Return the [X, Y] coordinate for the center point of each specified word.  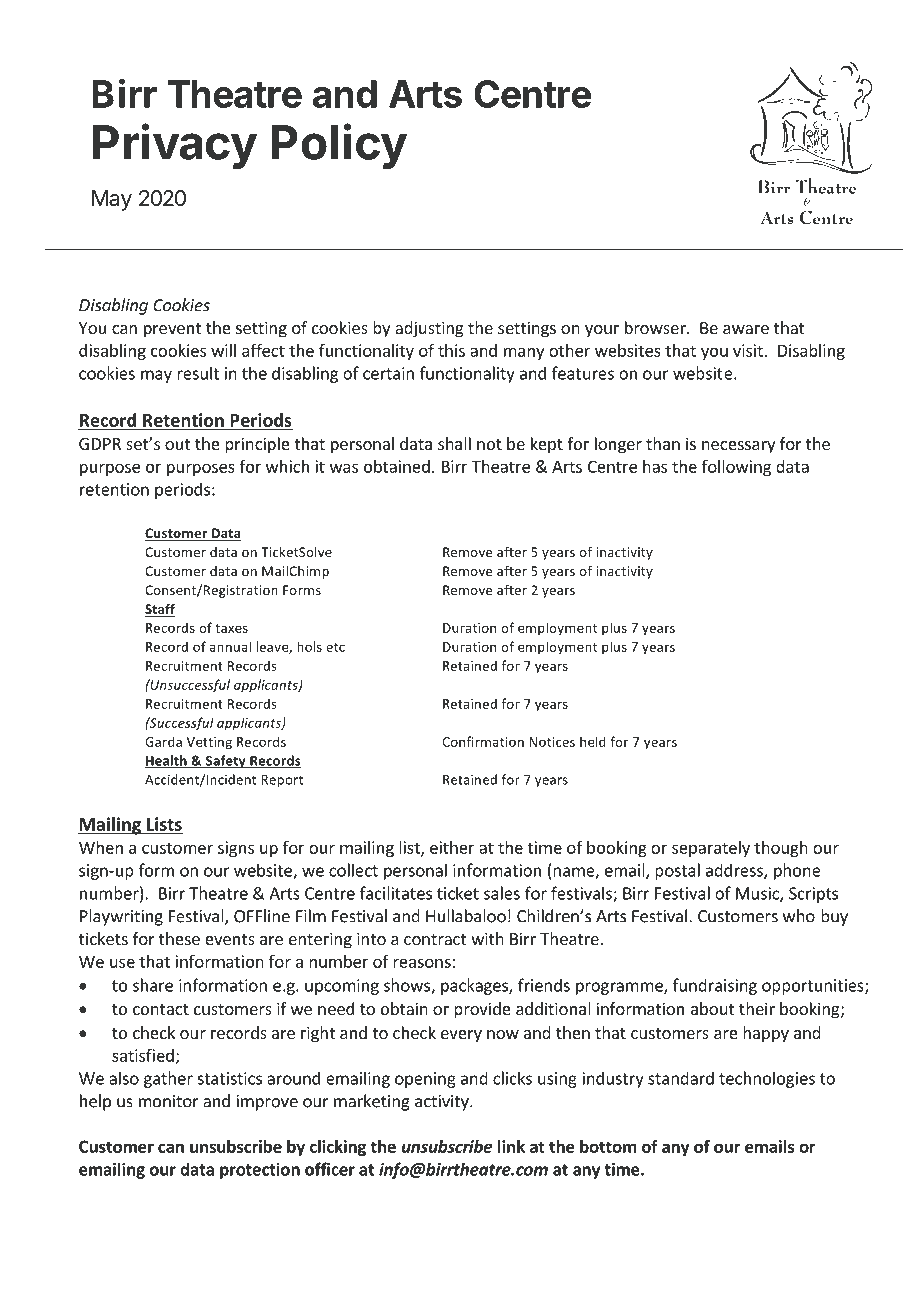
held [593, 741]
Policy [339, 146]
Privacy [175, 146]
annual [230, 646]
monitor [169, 1101]
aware [746, 329]
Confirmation [483, 741]
